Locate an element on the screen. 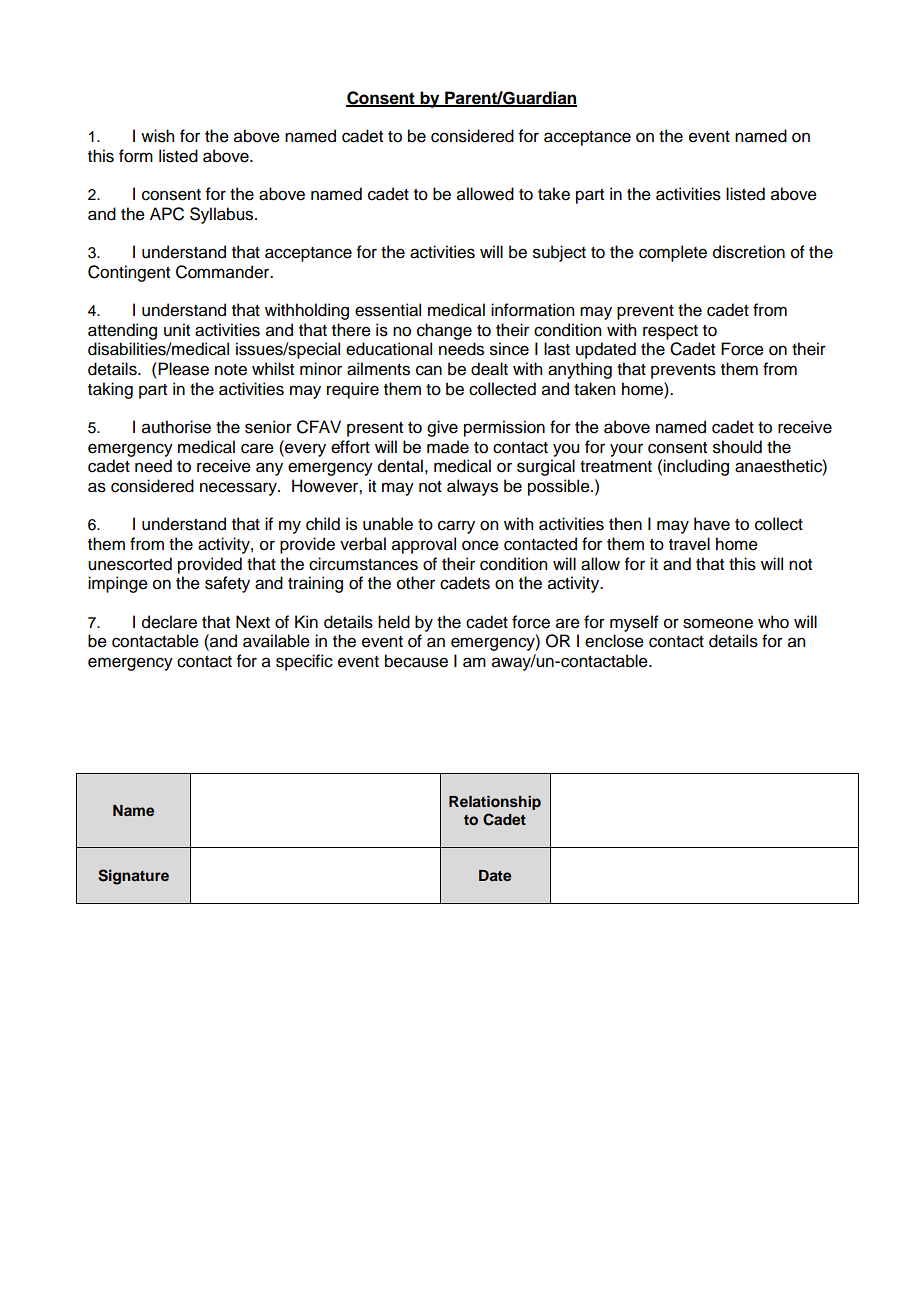 Image resolution: width=924 pixels, height=1308 pixels. respect is located at coordinates (670, 332).
